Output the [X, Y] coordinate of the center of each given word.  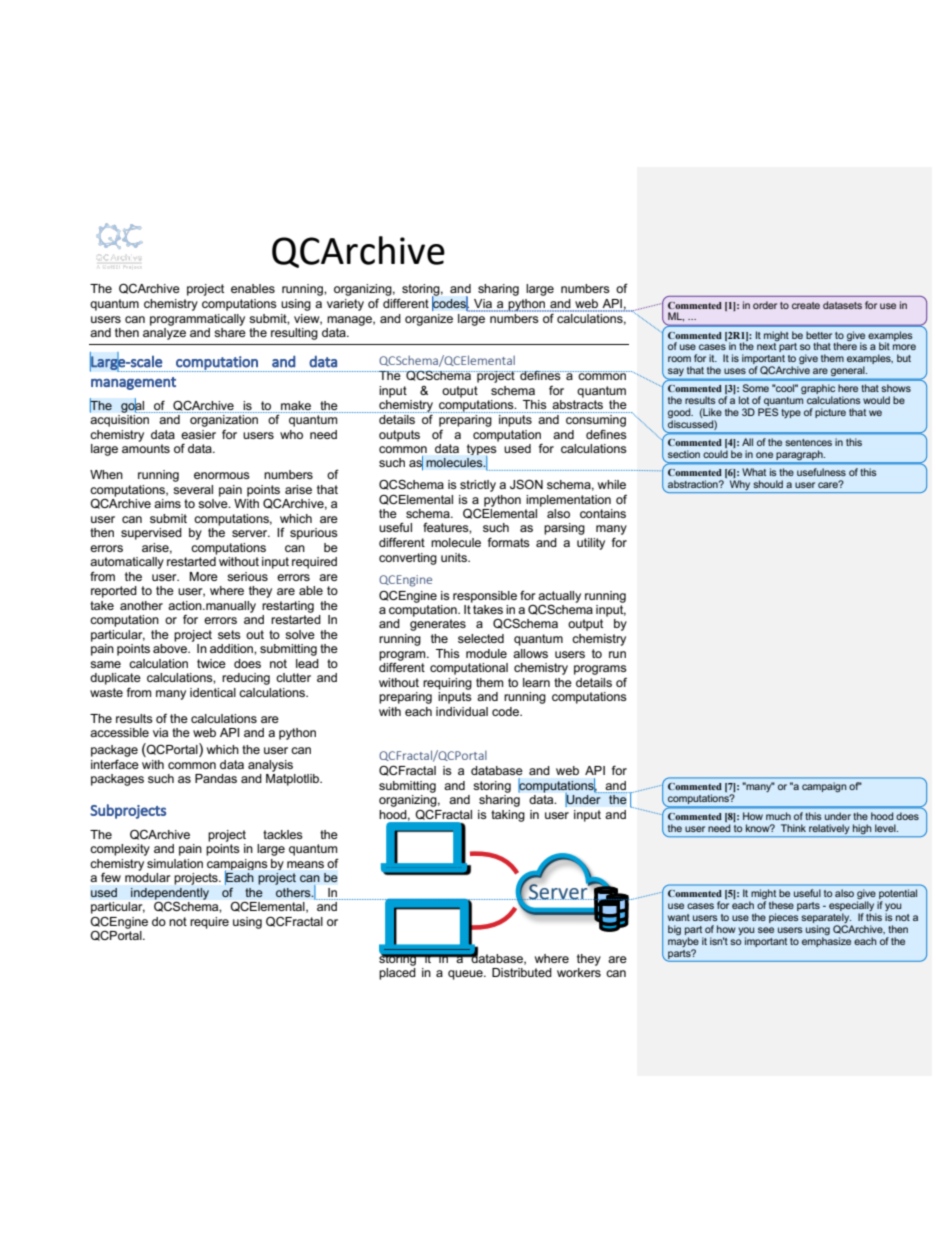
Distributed [522, 972]
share [230, 332]
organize [429, 320]
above [171, 648]
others [294, 892]
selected [481, 638]
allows [530, 653]
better [819, 335]
